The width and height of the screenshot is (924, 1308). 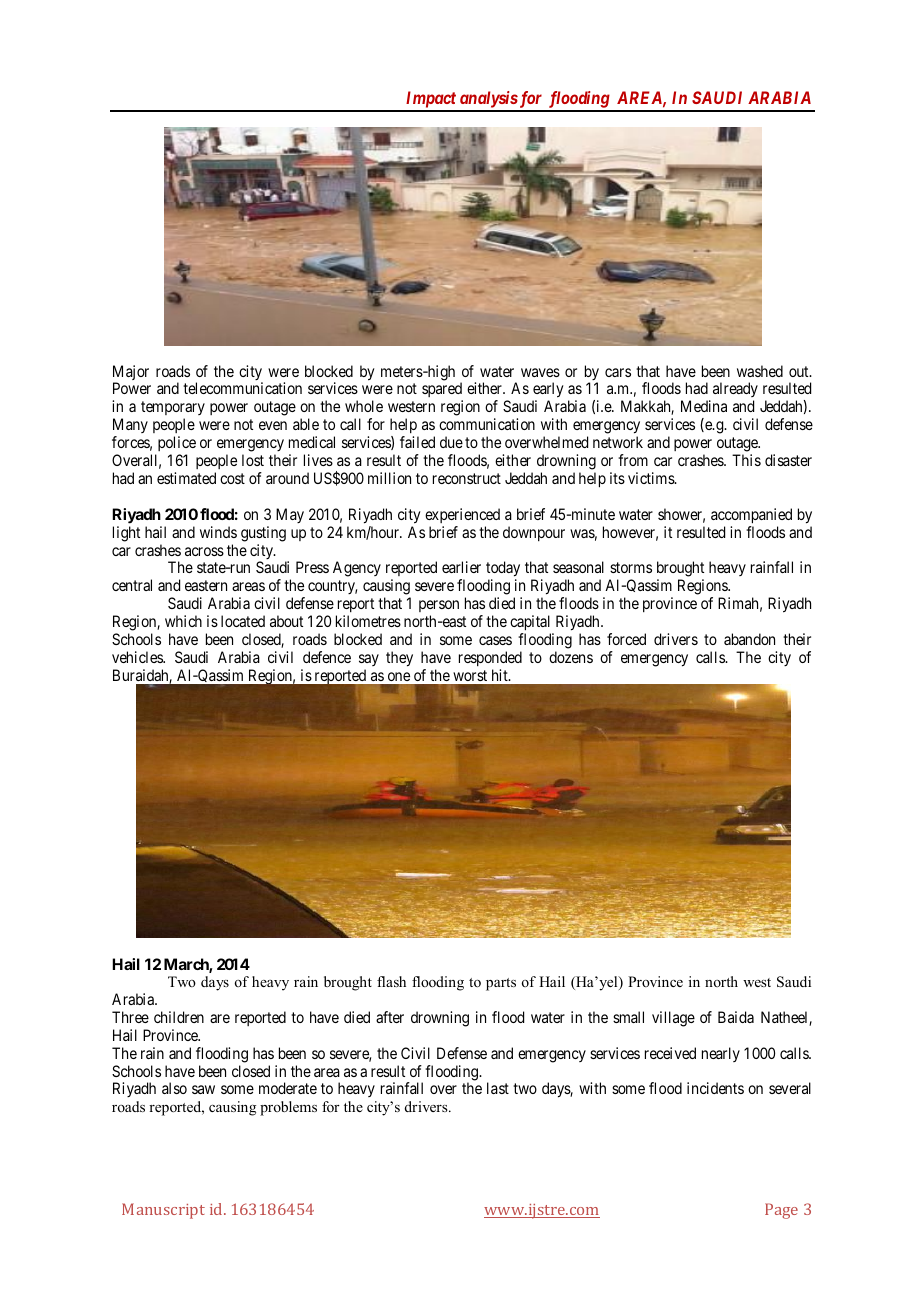 I want to click on responded, so click(x=490, y=658).
